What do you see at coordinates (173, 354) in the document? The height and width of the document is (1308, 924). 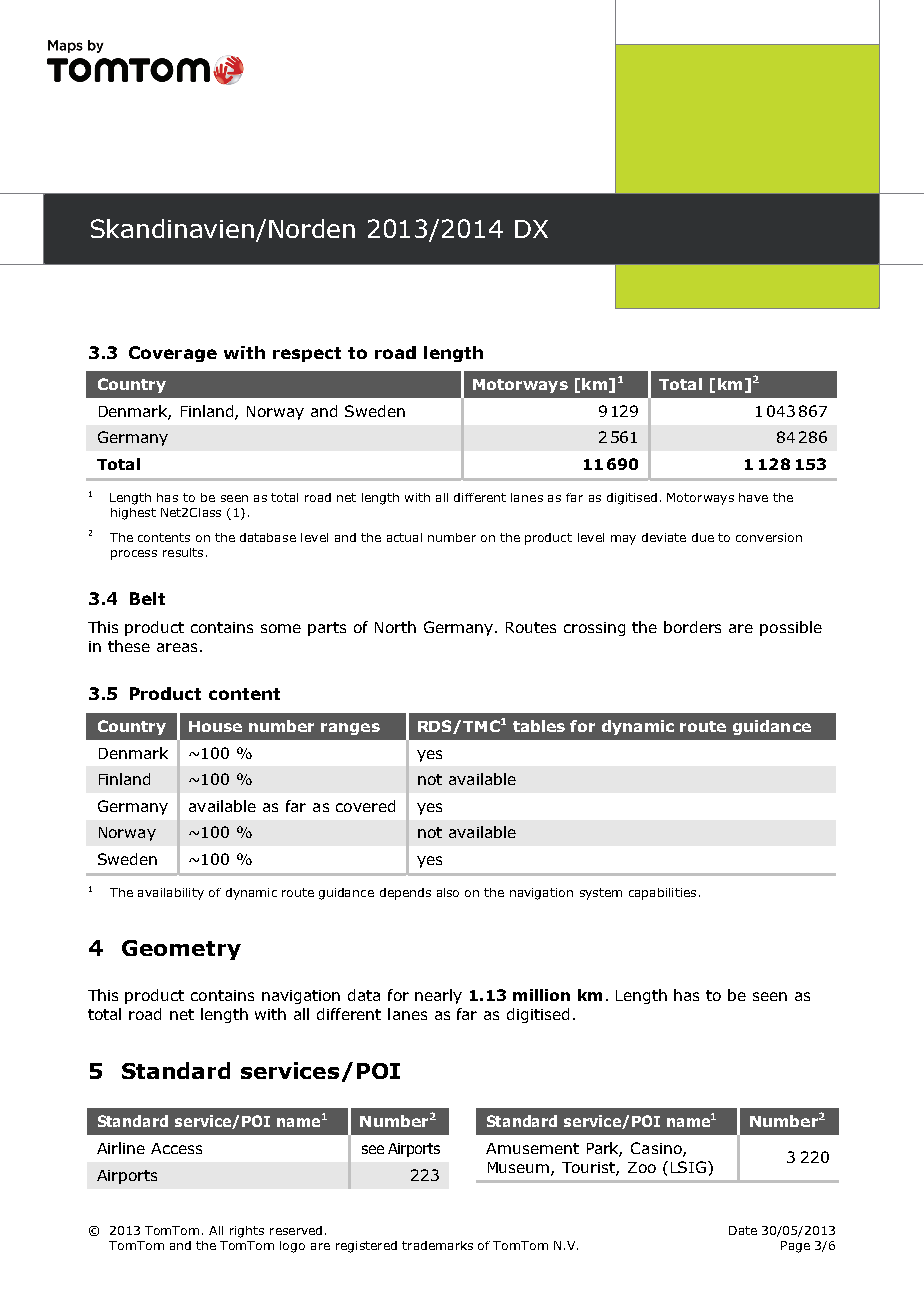 I see `Coverage` at bounding box center [173, 354].
